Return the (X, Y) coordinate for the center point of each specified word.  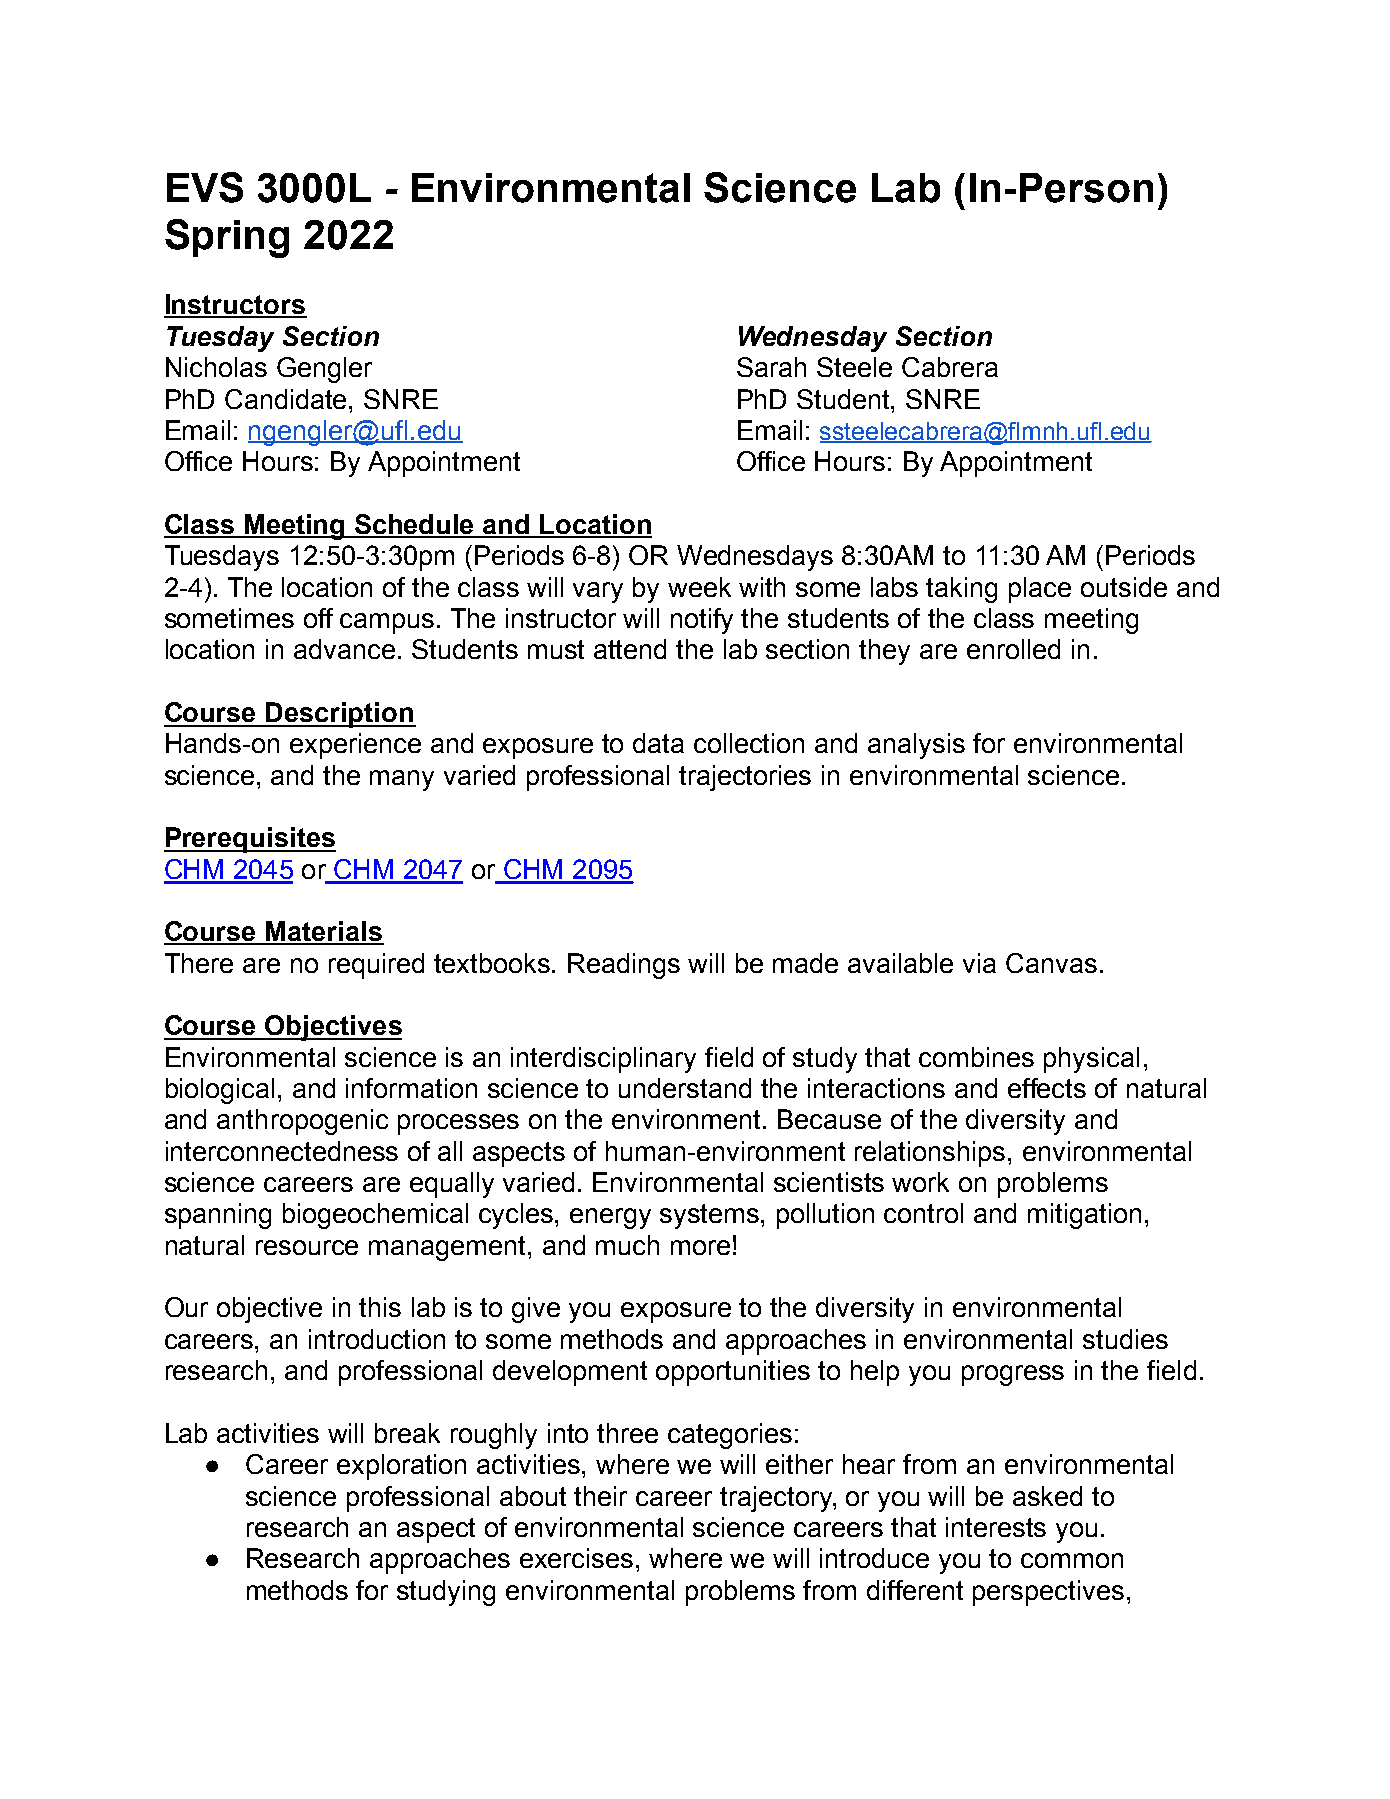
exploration (401, 1467)
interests (996, 1527)
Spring (227, 238)
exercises (576, 1558)
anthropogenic (302, 1122)
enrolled (1013, 649)
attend (630, 649)
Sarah (771, 367)
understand (685, 1088)
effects (1047, 1088)
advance (344, 649)
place (1040, 590)
